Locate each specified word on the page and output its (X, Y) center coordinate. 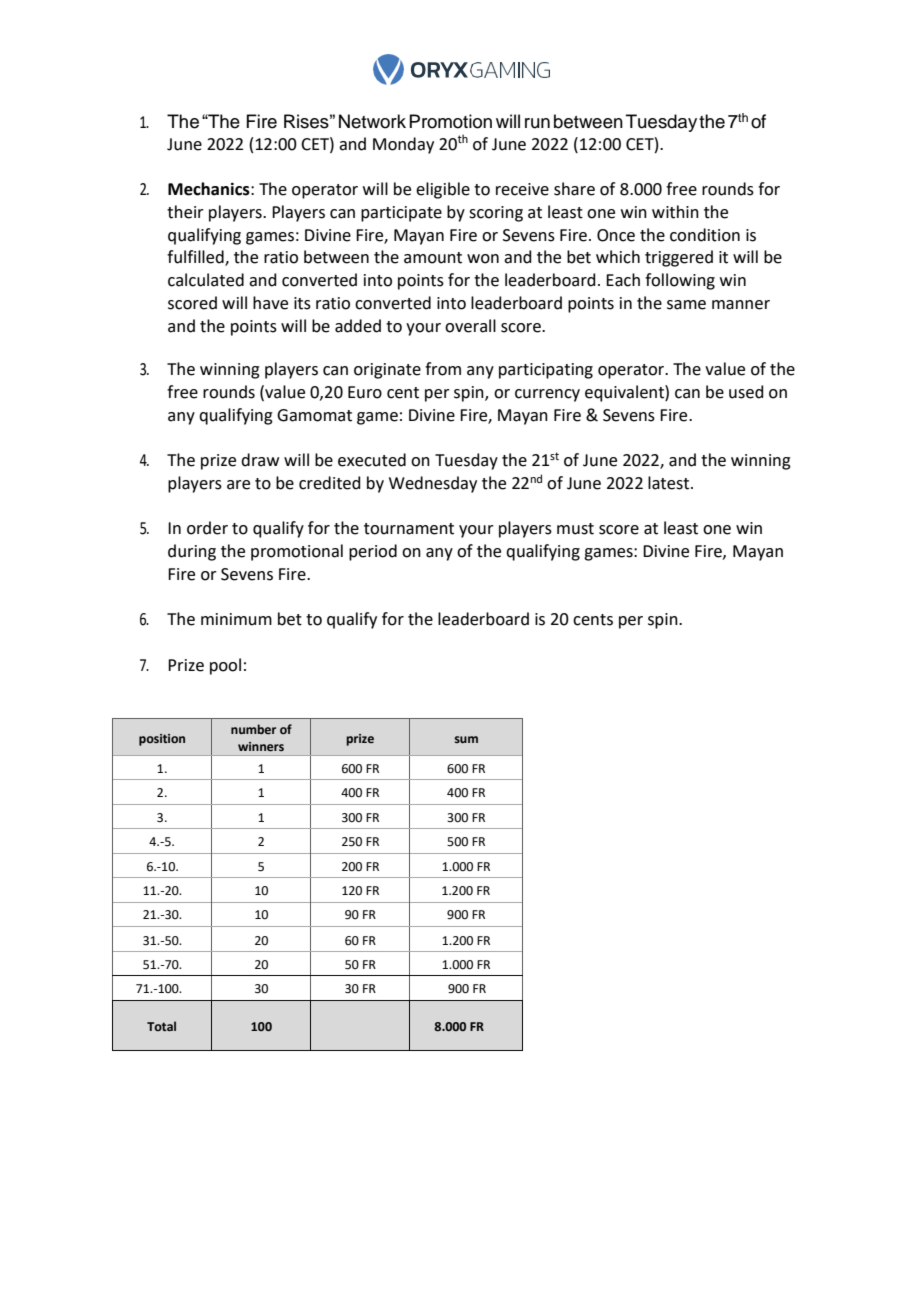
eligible (443, 190)
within (675, 212)
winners (261, 747)
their (185, 212)
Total (161, 1026)
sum (466, 739)
